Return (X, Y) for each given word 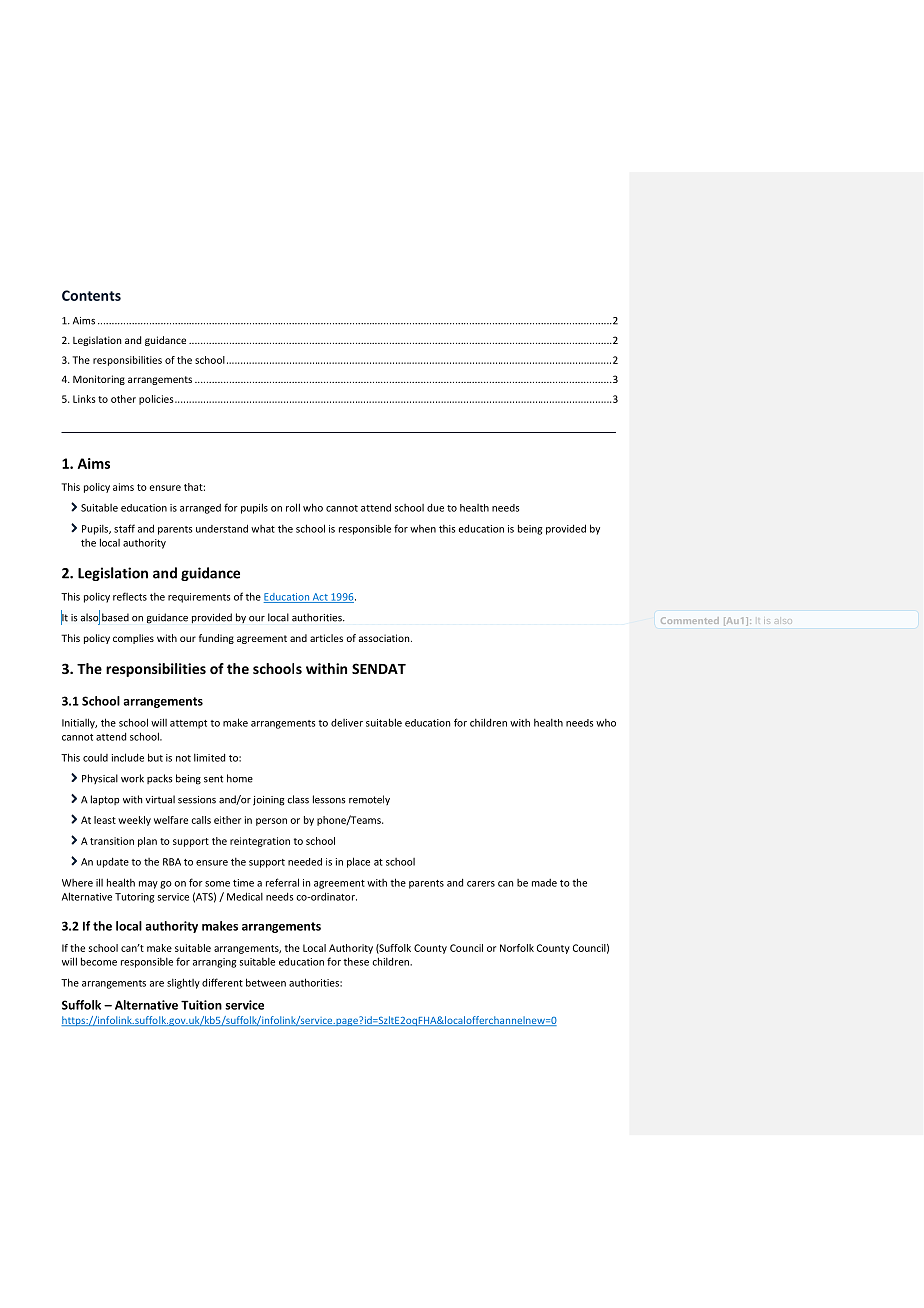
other (123, 399)
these (356, 961)
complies (133, 639)
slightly (183, 983)
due (435, 508)
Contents (91, 295)
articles (326, 638)
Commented (690, 620)
